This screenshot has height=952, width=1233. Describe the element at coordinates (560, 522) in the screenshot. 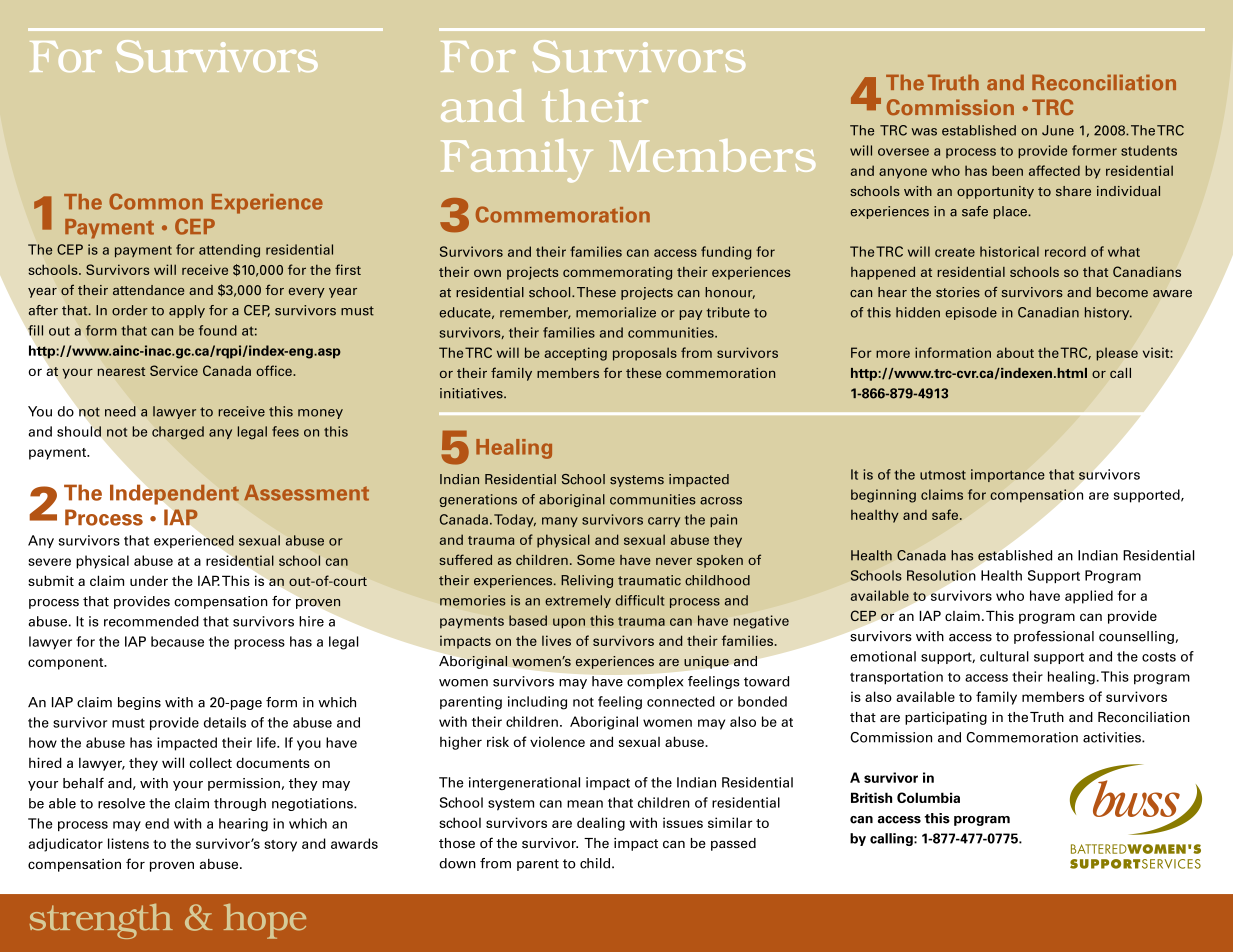

I see `many` at that location.
